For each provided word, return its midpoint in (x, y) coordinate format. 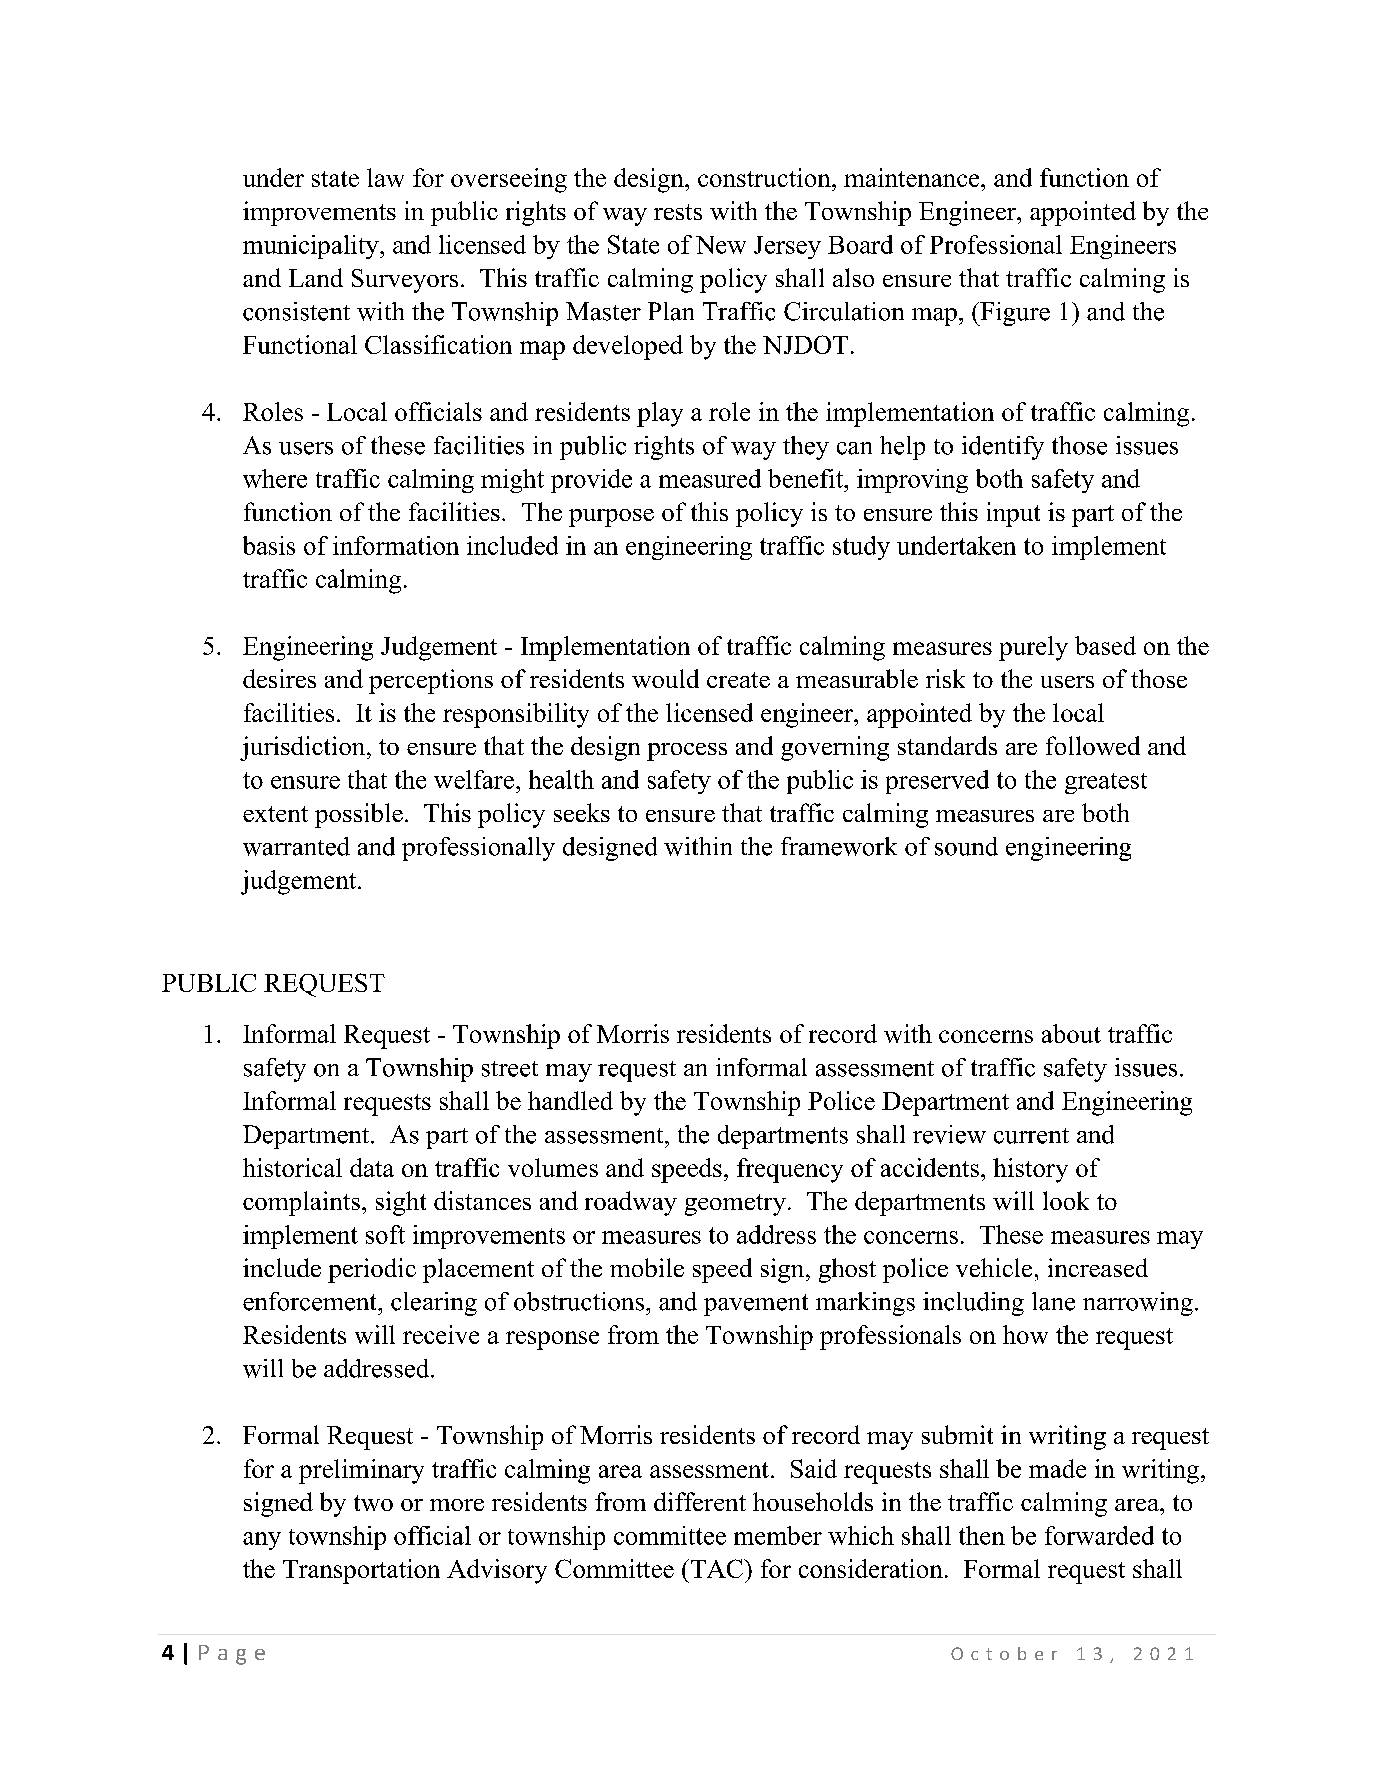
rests (678, 212)
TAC (716, 1568)
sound (966, 846)
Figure (1014, 314)
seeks (582, 812)
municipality (312, 247)
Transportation (361, 1571)
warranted (296, 846)
